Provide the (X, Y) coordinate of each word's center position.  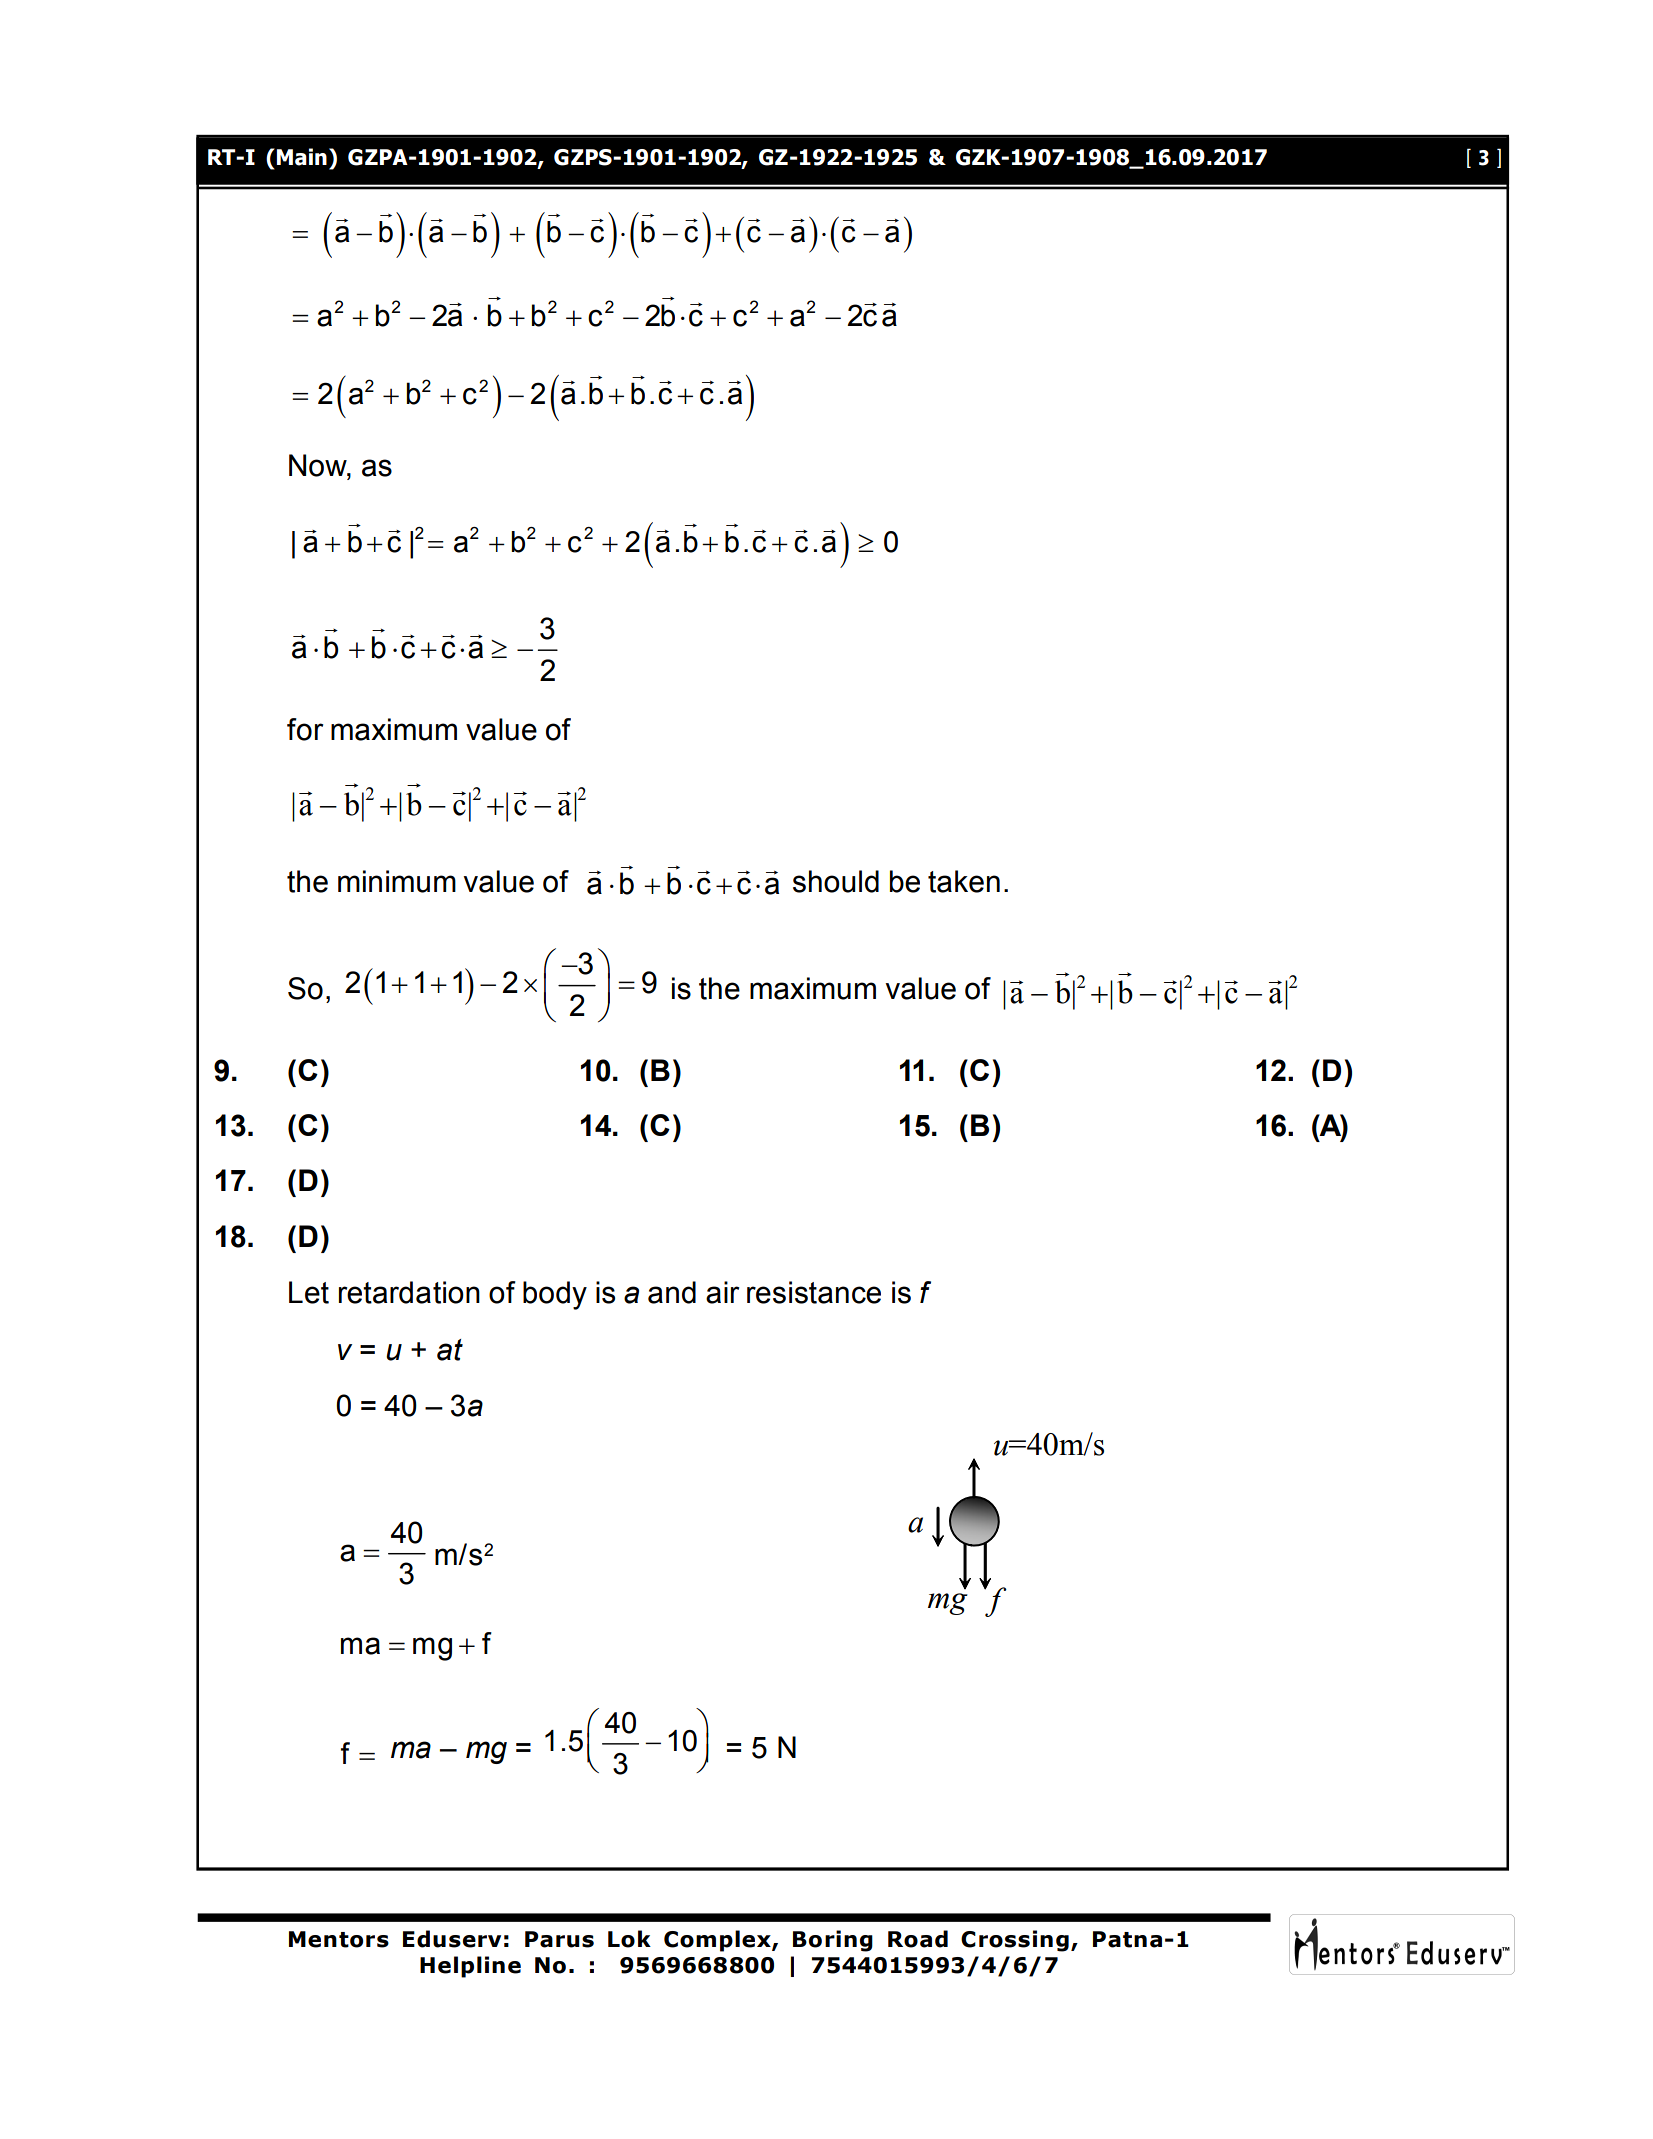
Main (302, 157)
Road (918, 1939)
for (305, 729)
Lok (629, 1939)
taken (964, 881)
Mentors (339, 1939)
